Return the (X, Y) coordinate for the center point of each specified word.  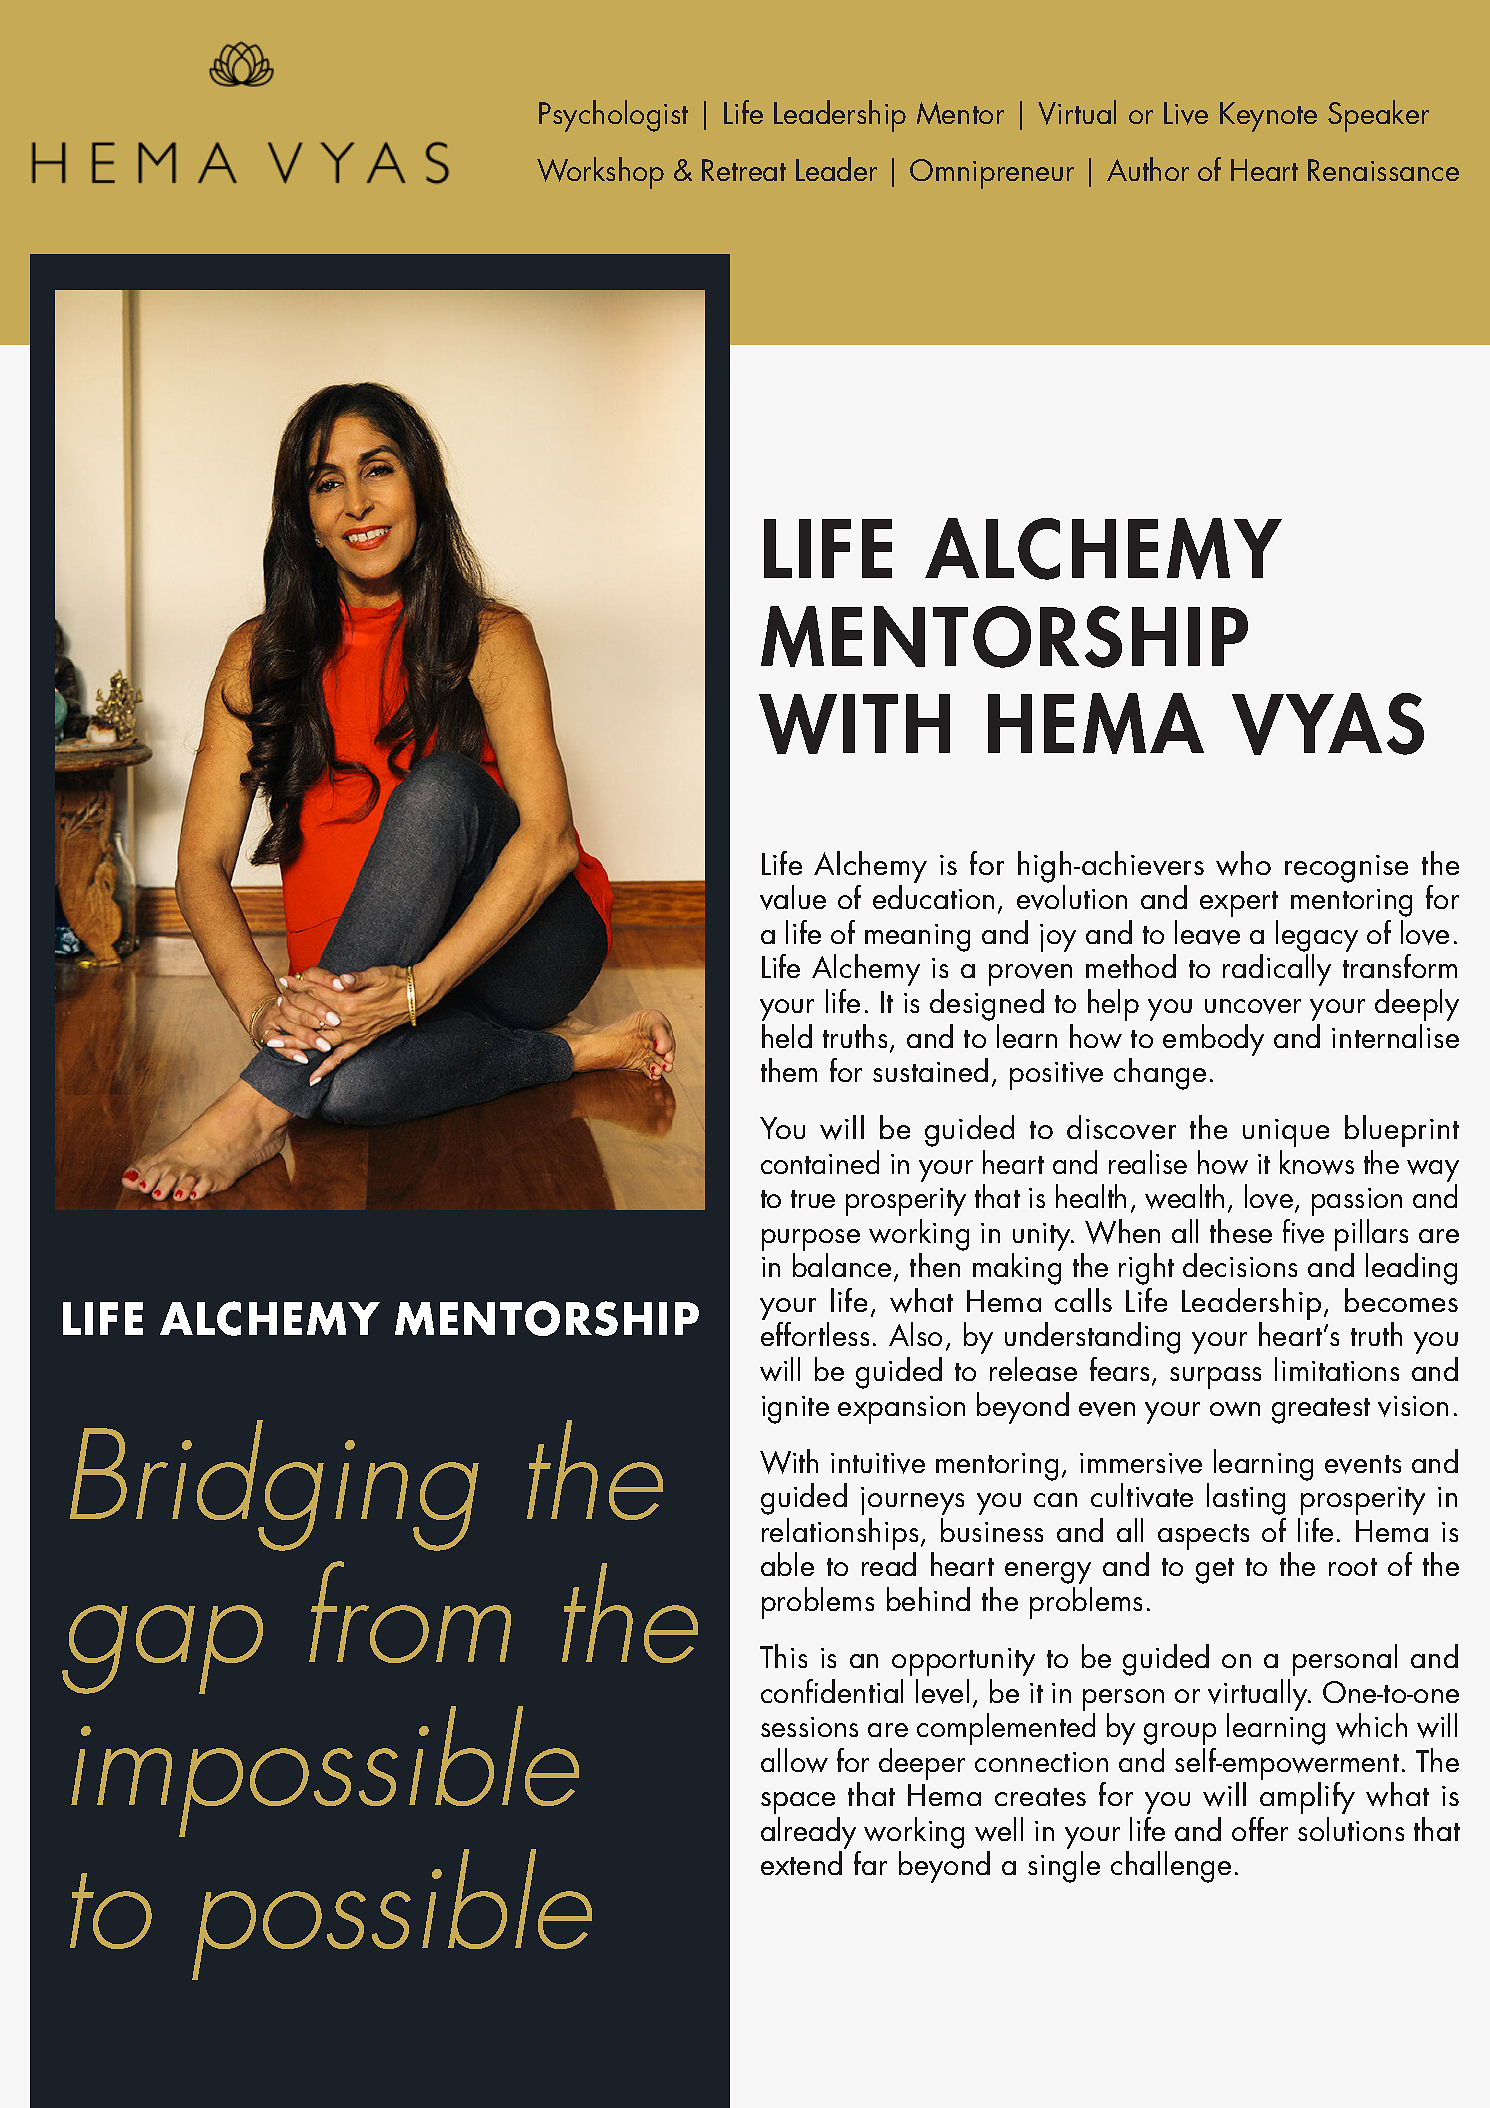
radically (1277, 970)
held (787, 1036)
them (789, 1070)
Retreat (744, 170)
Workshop (600, 173)
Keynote (1268, 117)
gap (162, 1649)
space (798, 1803)
